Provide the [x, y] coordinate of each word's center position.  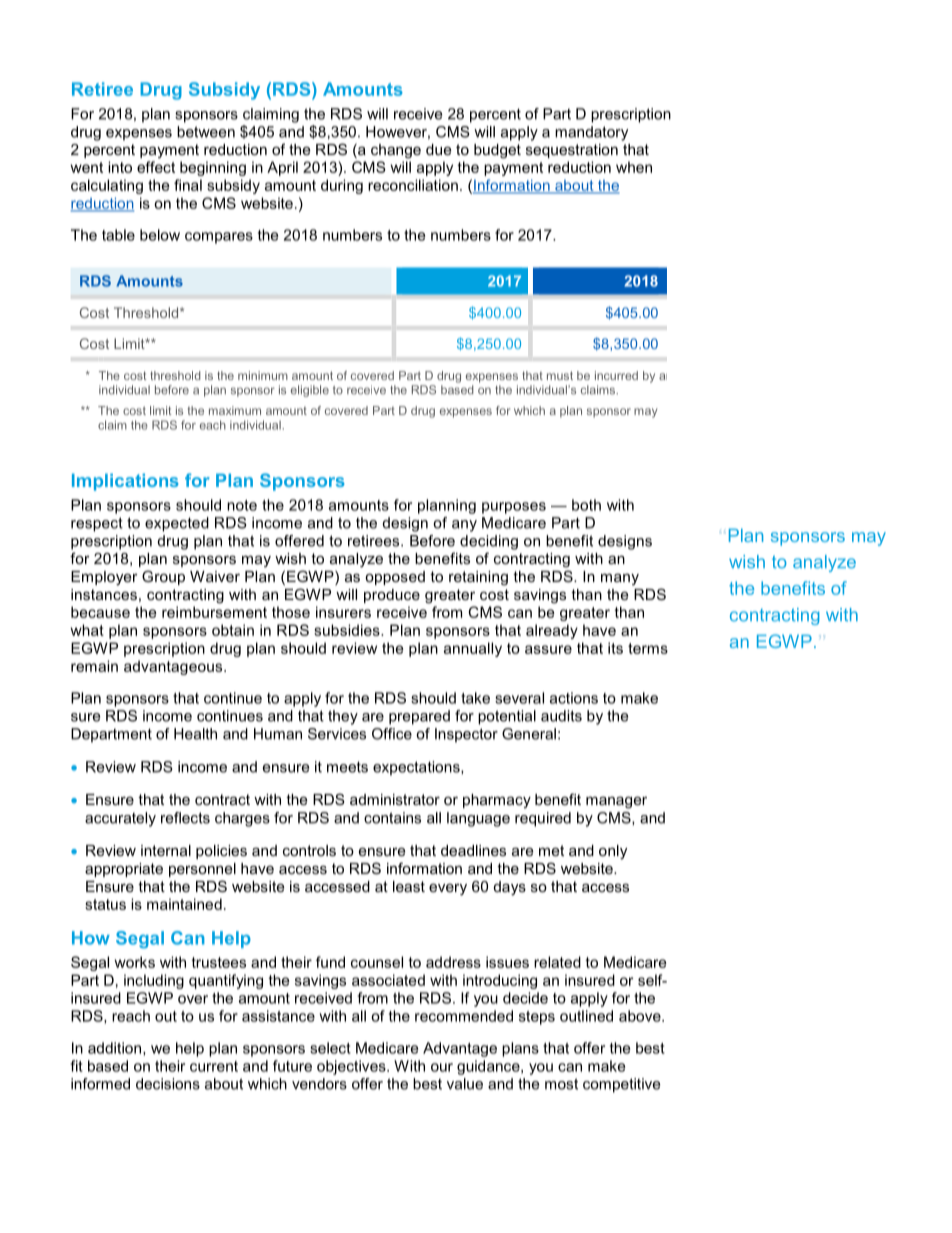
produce [392, 596]
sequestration [572, 151]
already [552, 631]
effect [156, 167]
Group [163, 577]
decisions [168, 1084]
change [396, 151]
